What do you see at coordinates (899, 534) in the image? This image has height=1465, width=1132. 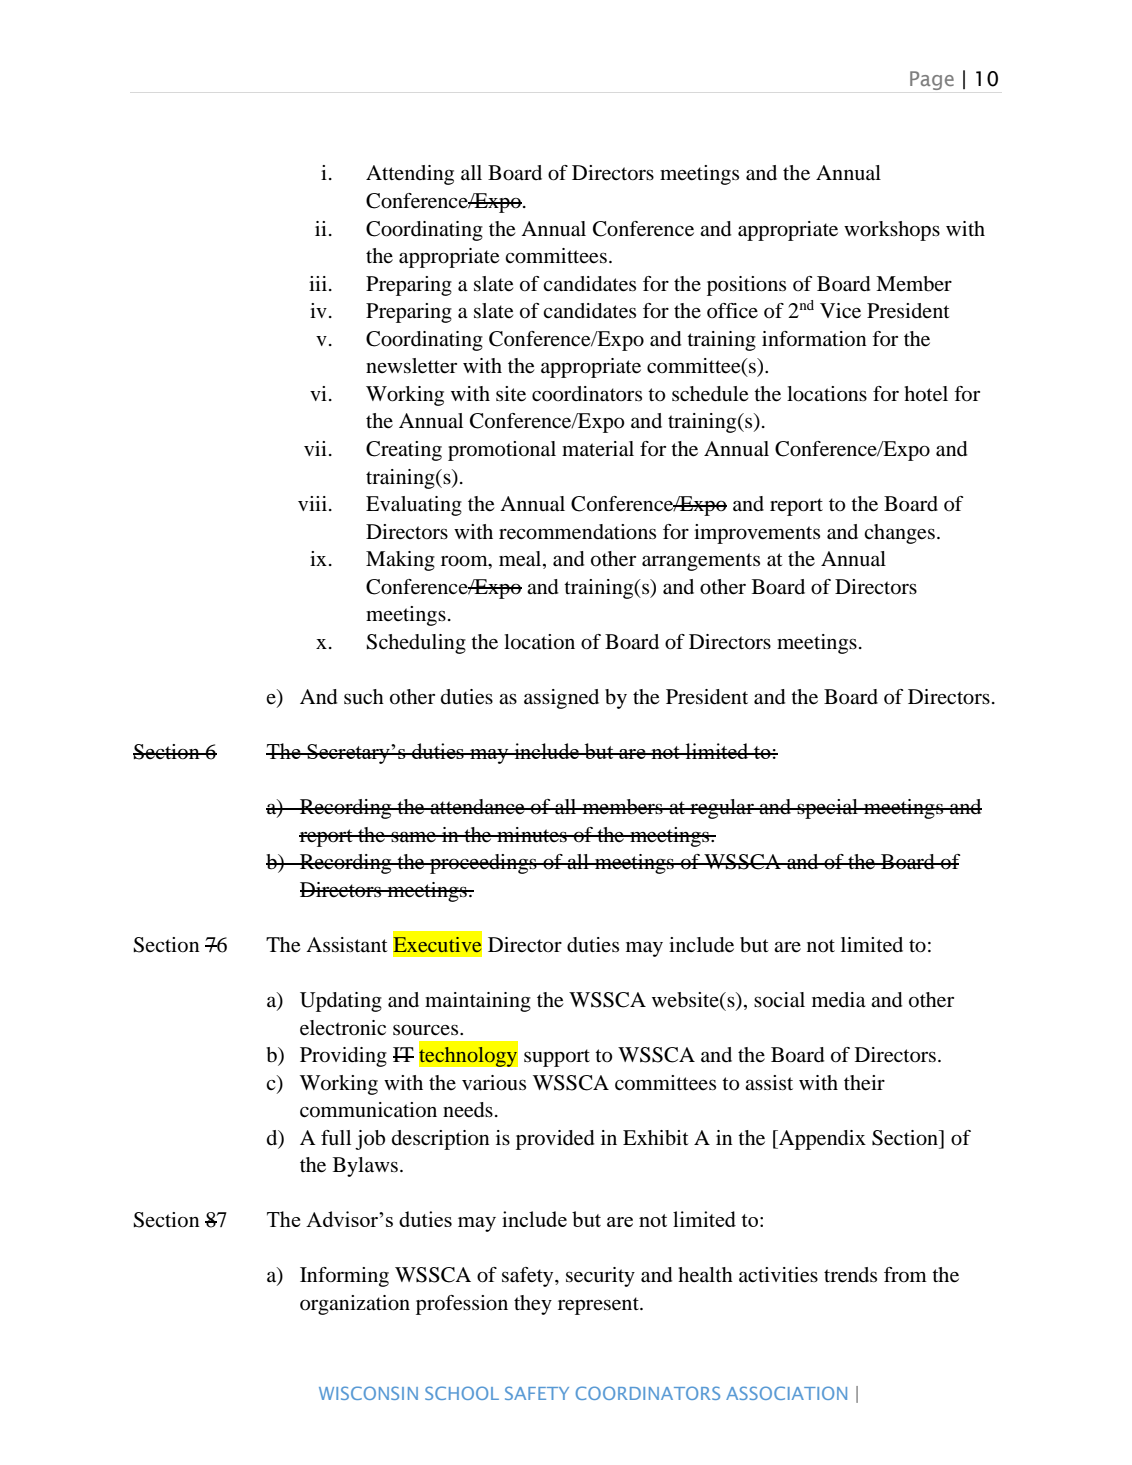 I see `changes` at bounding box center [899, 534].
